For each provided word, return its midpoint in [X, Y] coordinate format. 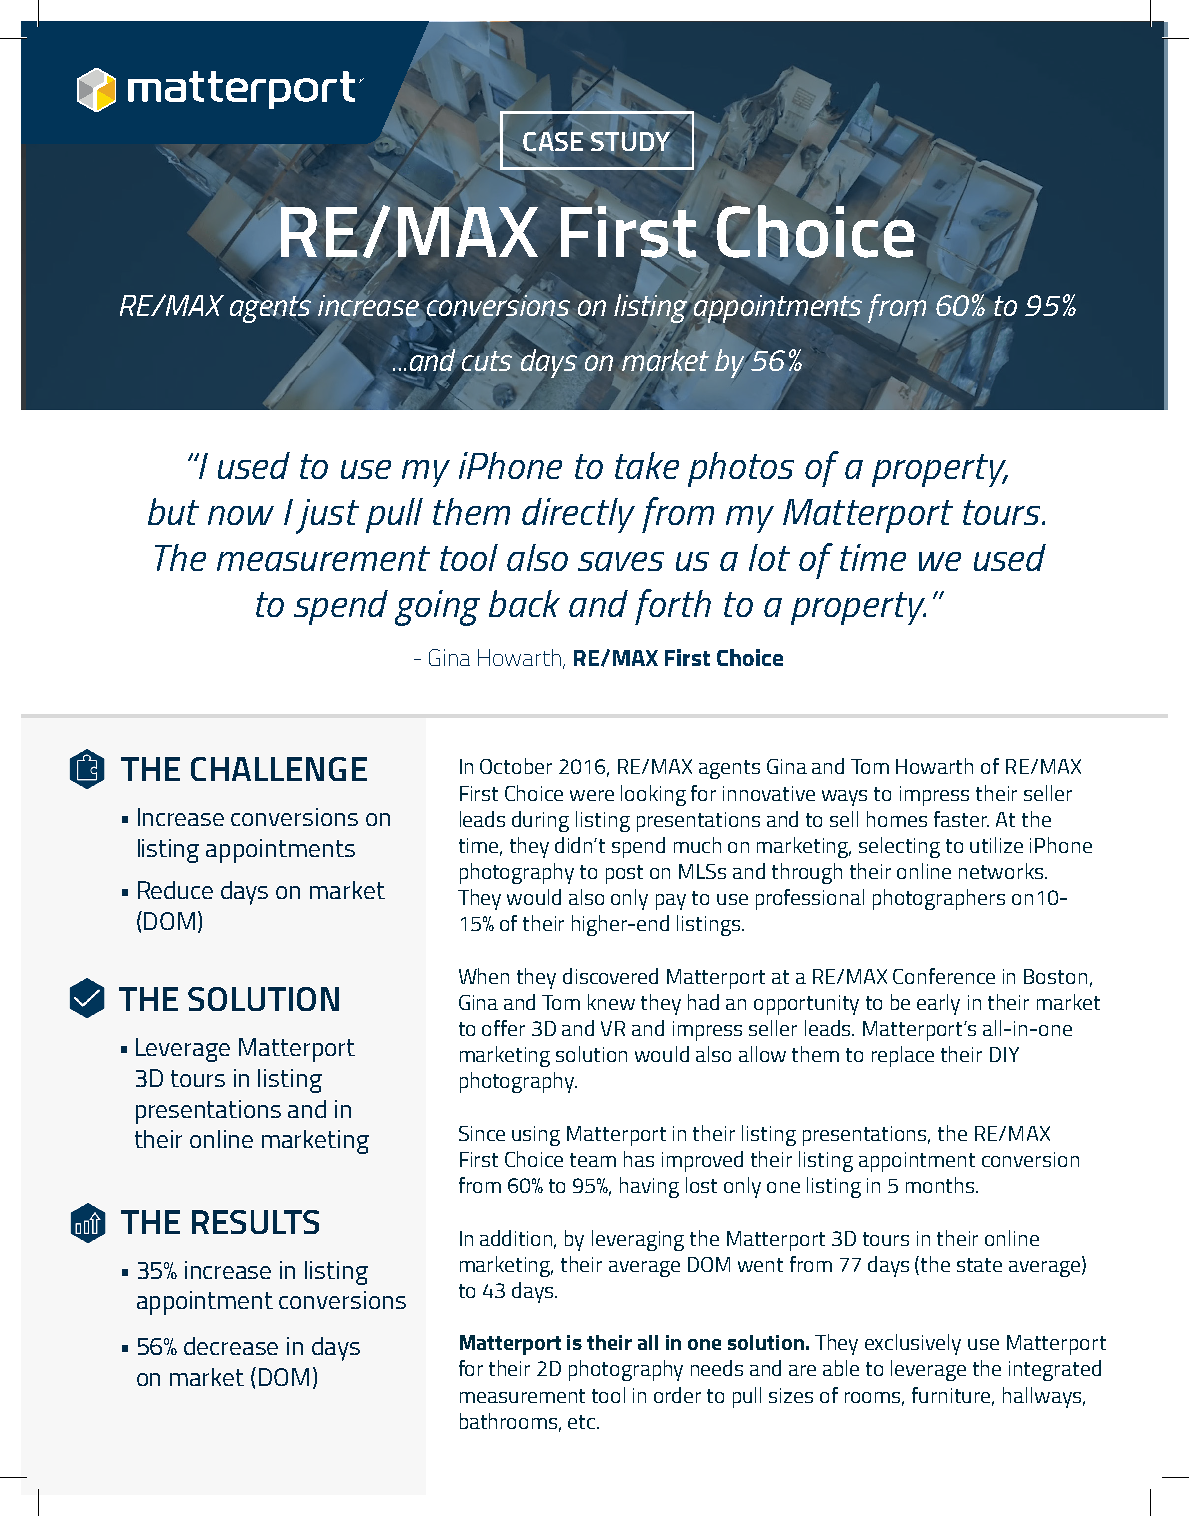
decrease [231, 1346]
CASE [553, 141]
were [592, 795]
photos [741, 469]
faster [961, 819]
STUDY [631, 141]
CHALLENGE [279, 769]
